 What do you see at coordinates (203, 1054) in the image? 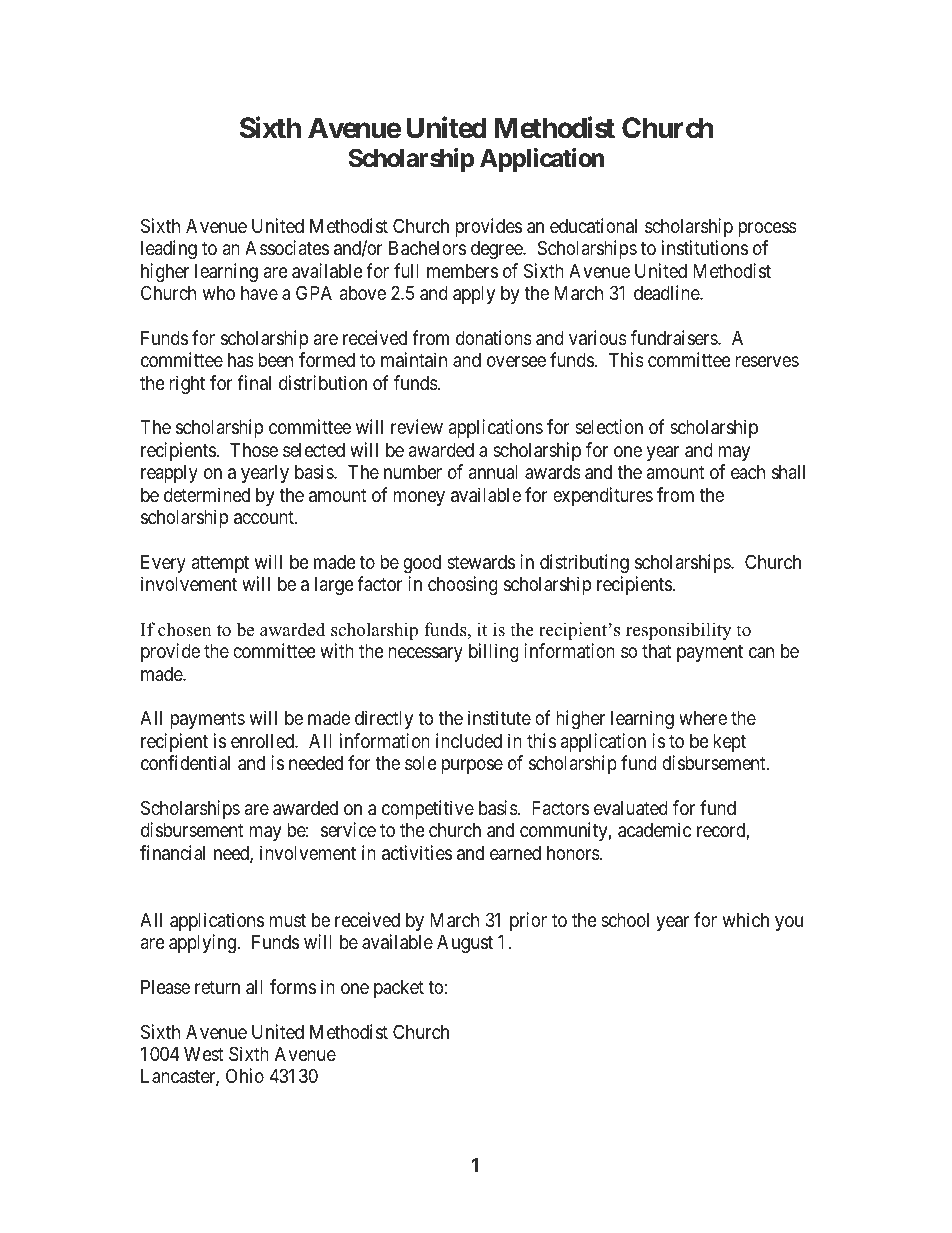
I see `West` at bounding box center [203, 1054].
